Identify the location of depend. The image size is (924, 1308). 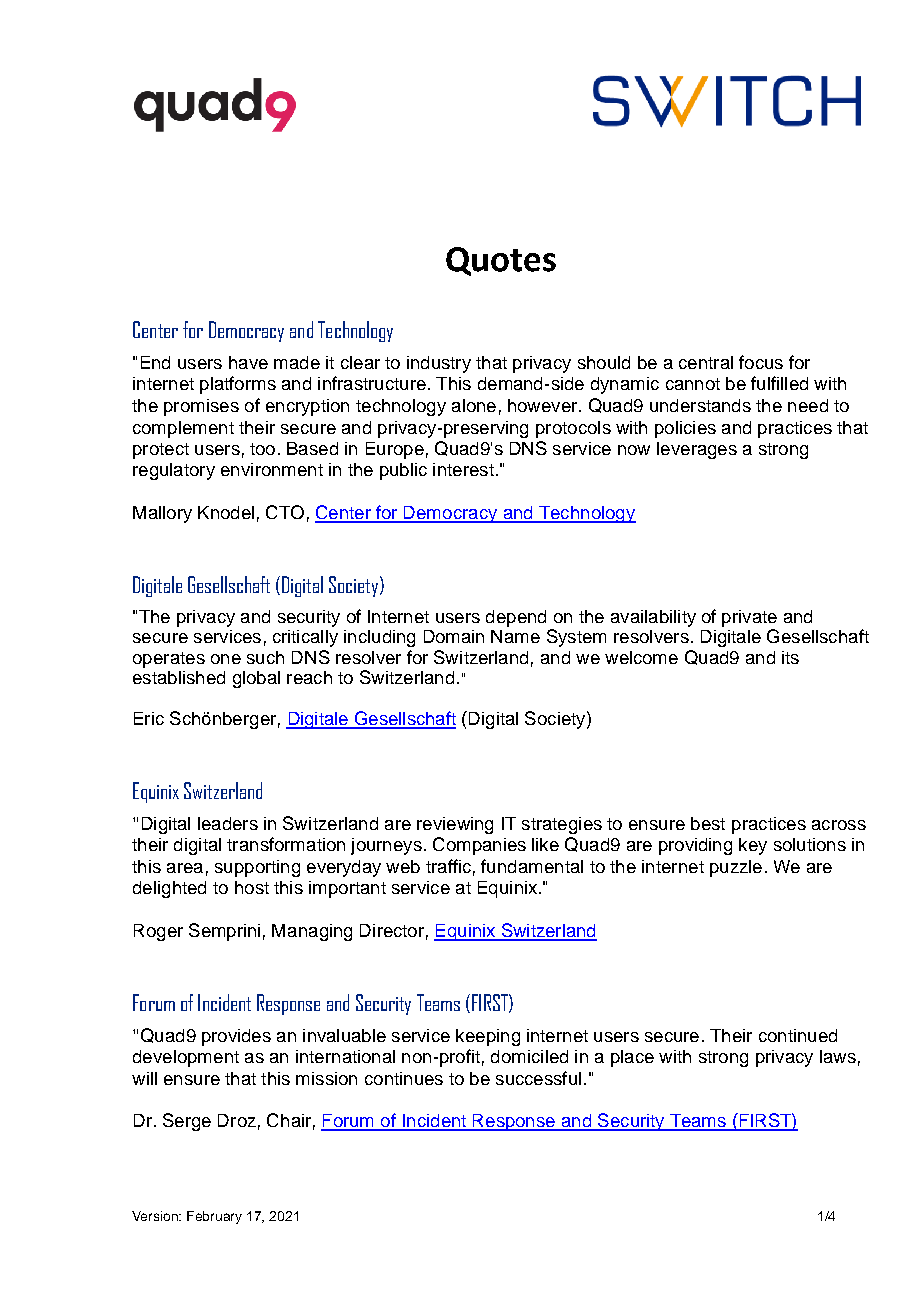
(516, 618).
